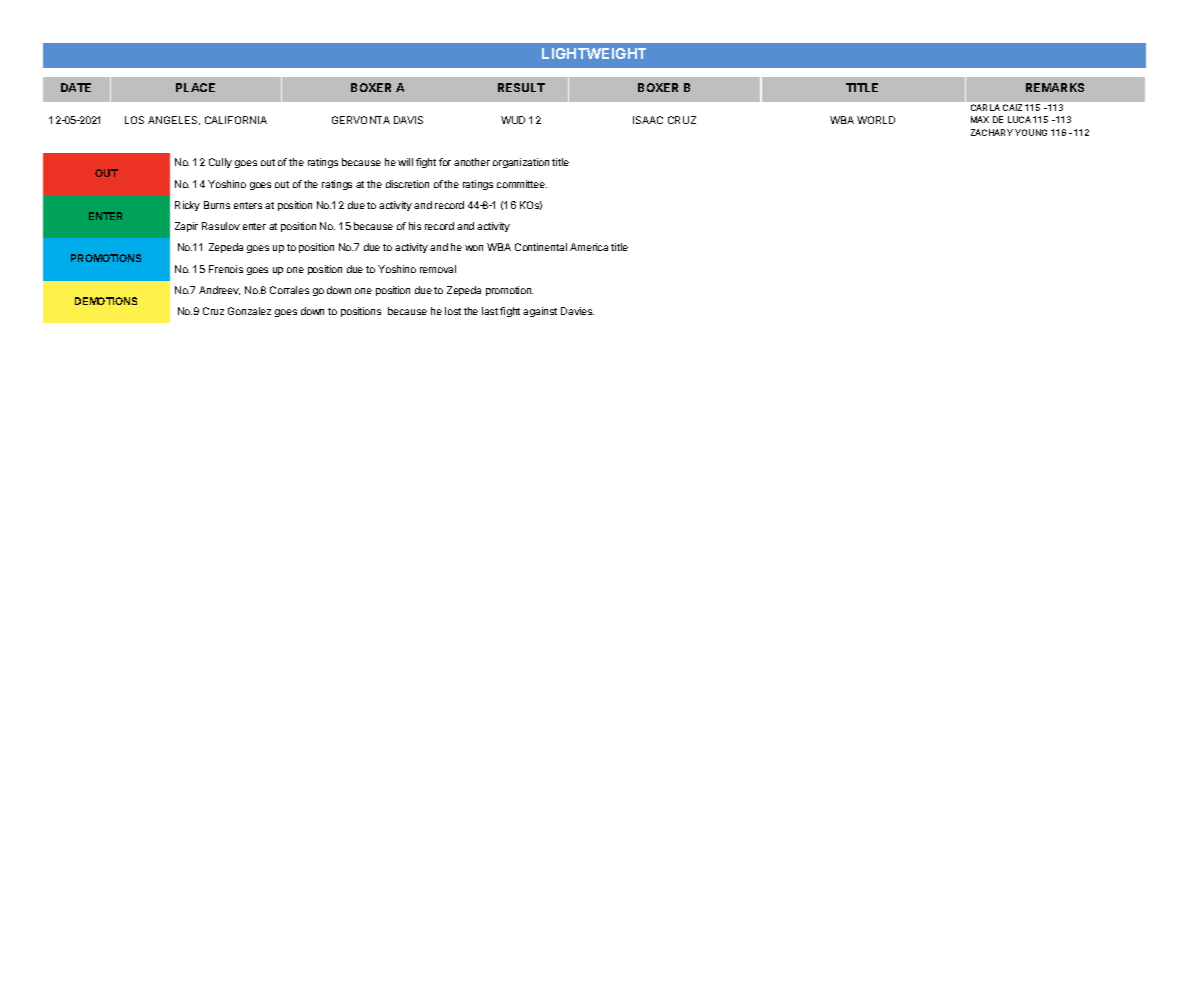 This screenshot has width=1189, height=1008. I want to click on Gonzalez, so click(249, 311).
